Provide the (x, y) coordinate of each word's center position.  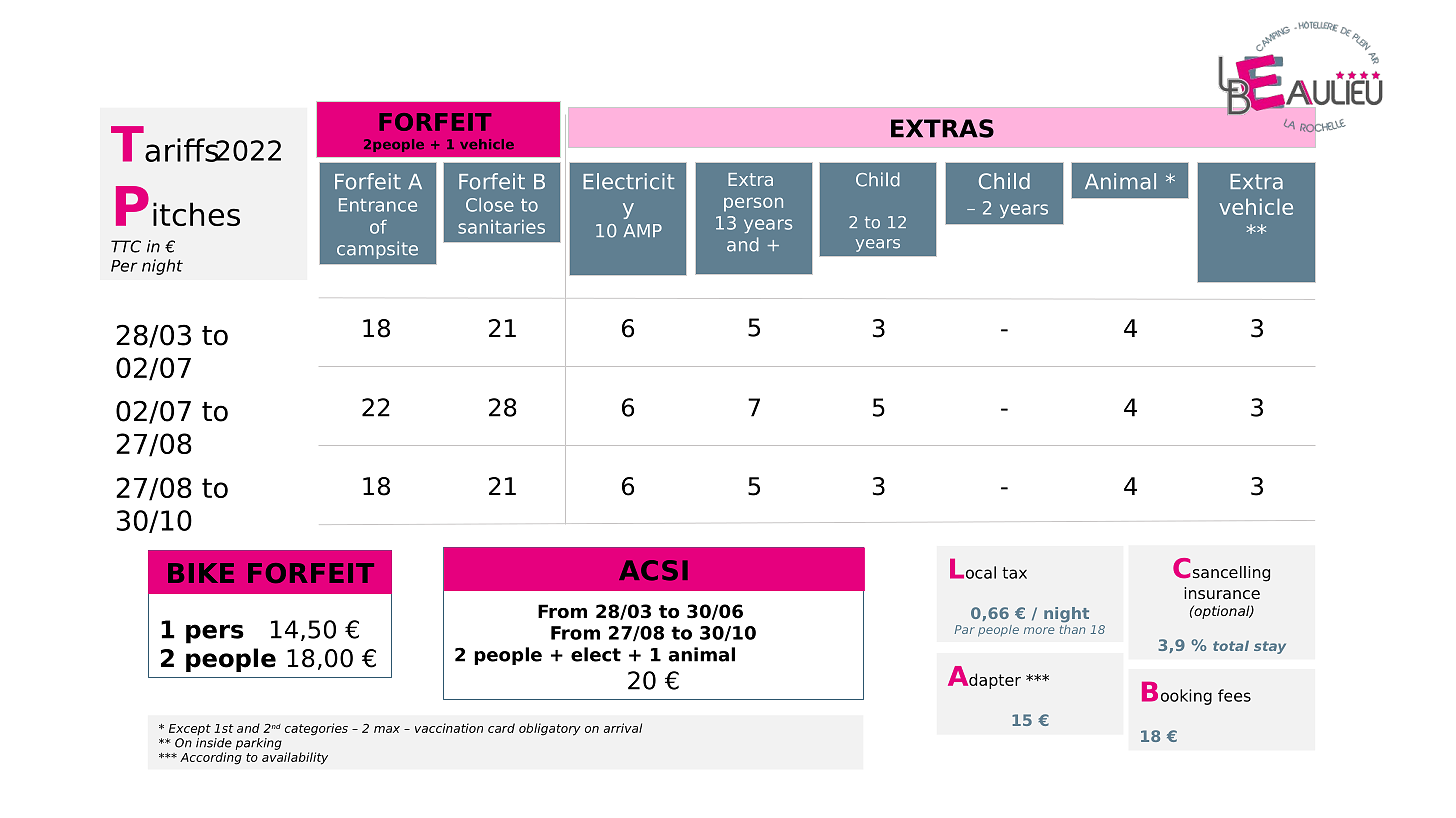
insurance (1222, 593)
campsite (377, 250)
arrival (623, 728)
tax (1014, 573)
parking (259, 744)
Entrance (378, 205)
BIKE (201, 573)
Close (490, 205)
